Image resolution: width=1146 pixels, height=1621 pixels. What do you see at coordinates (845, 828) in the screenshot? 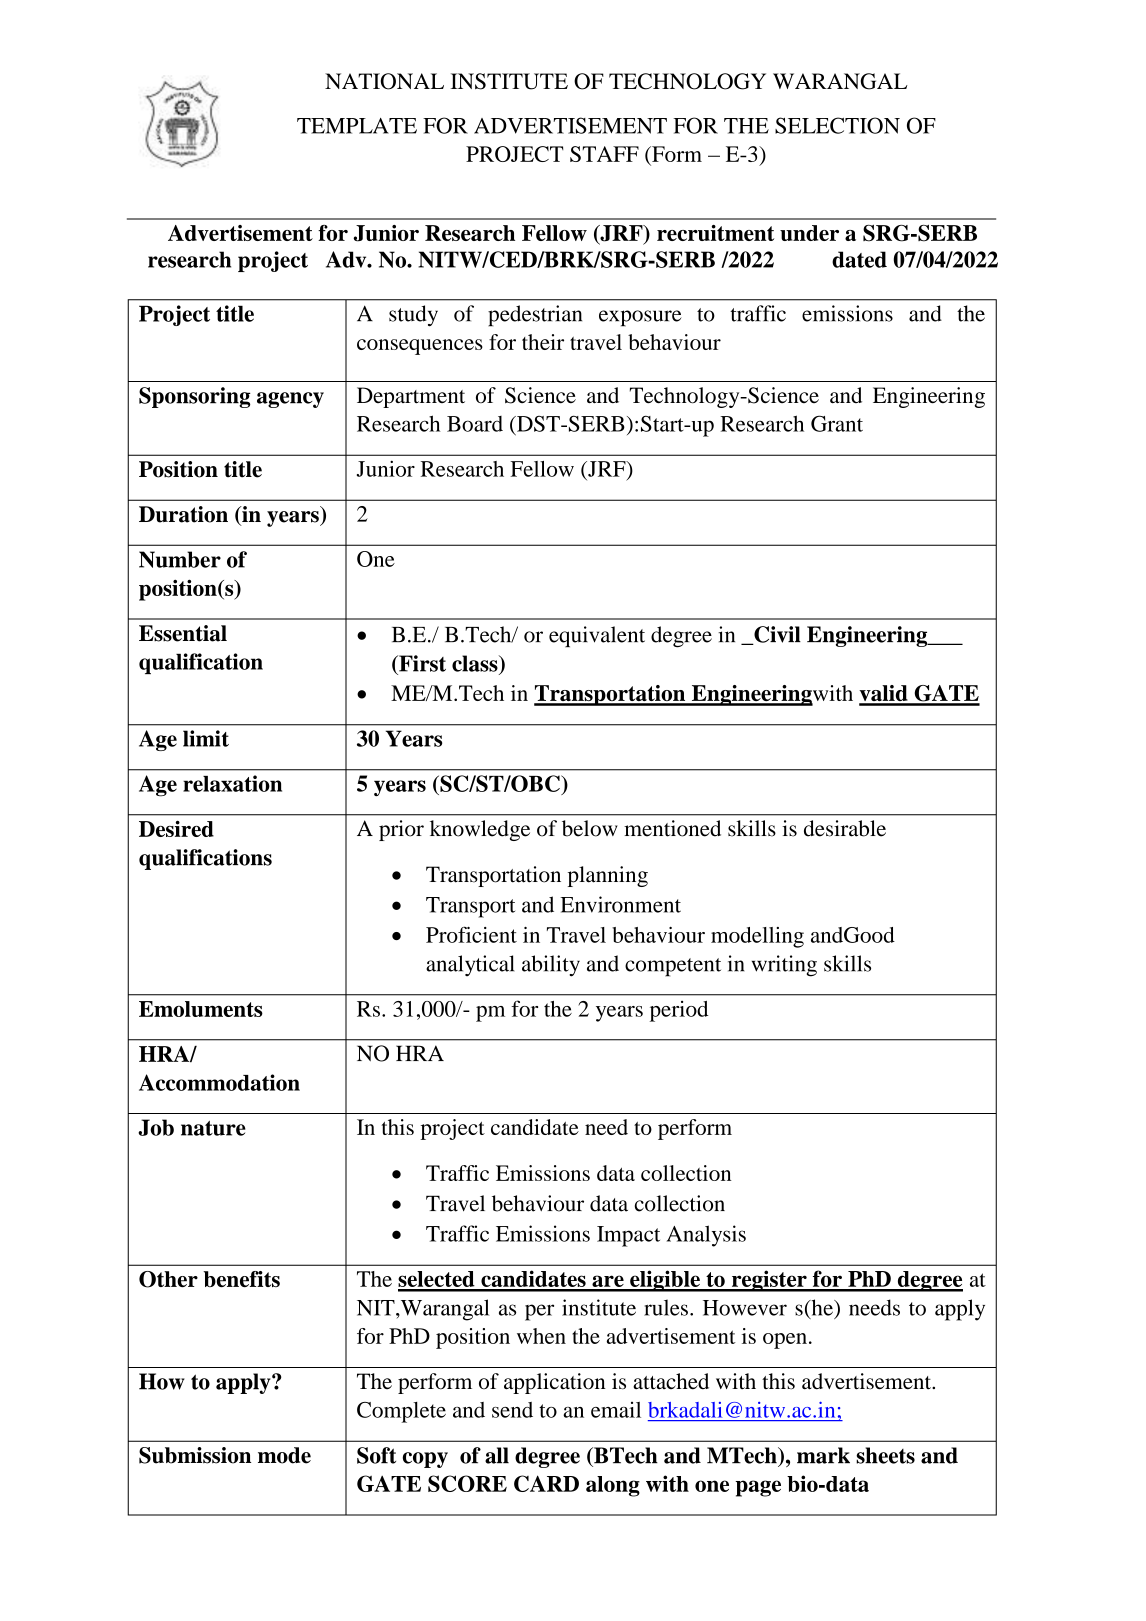
I see `desirable` at bounding box center [845, 828].
